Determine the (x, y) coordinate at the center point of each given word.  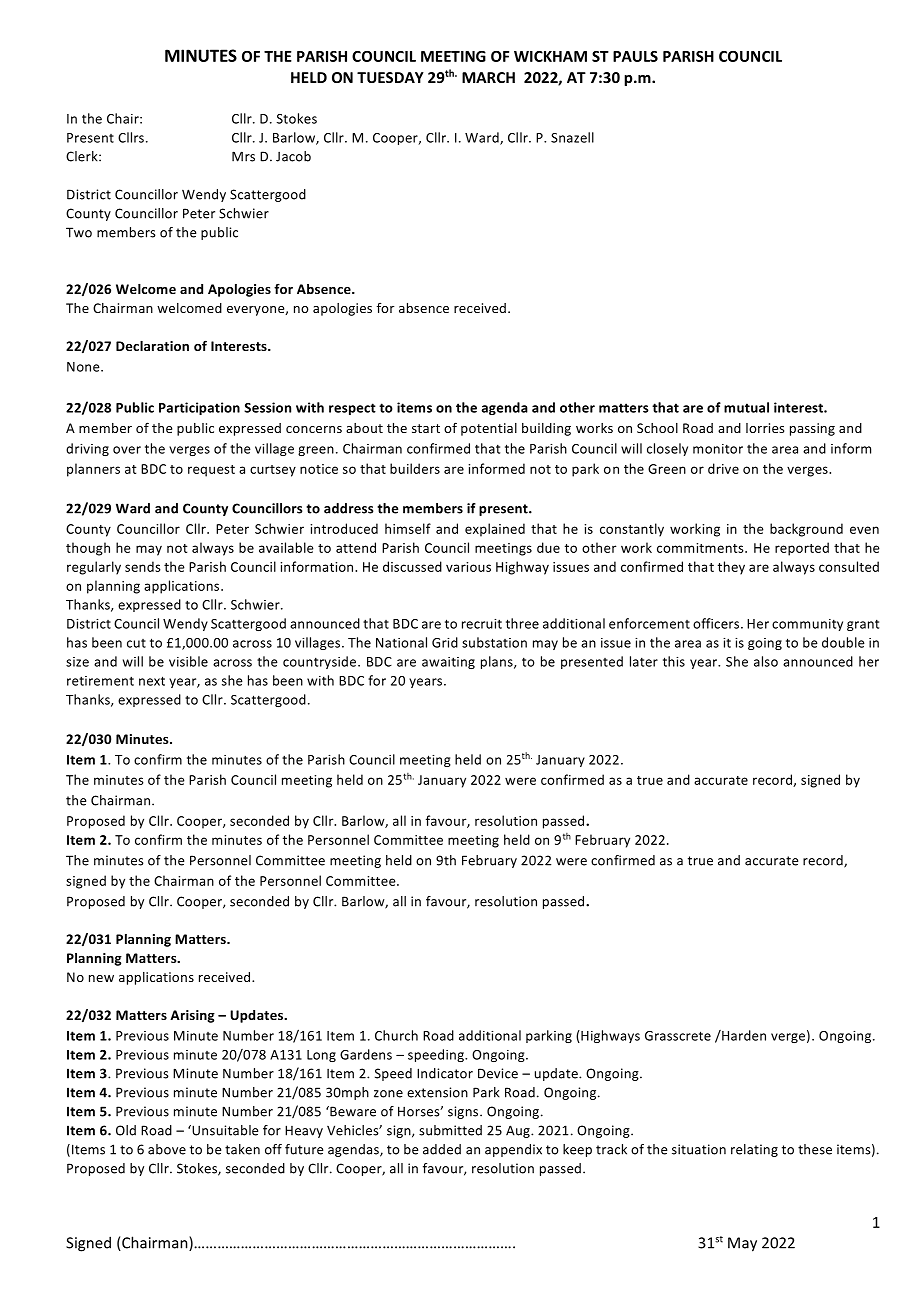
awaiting (448, 663)
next (152, 681)
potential (489, 429)
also (766, 661)
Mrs (243, 156)
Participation (199, 408)
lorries (765, 428)
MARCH (488, 77)
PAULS (635, 56)
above (167, 1149)
